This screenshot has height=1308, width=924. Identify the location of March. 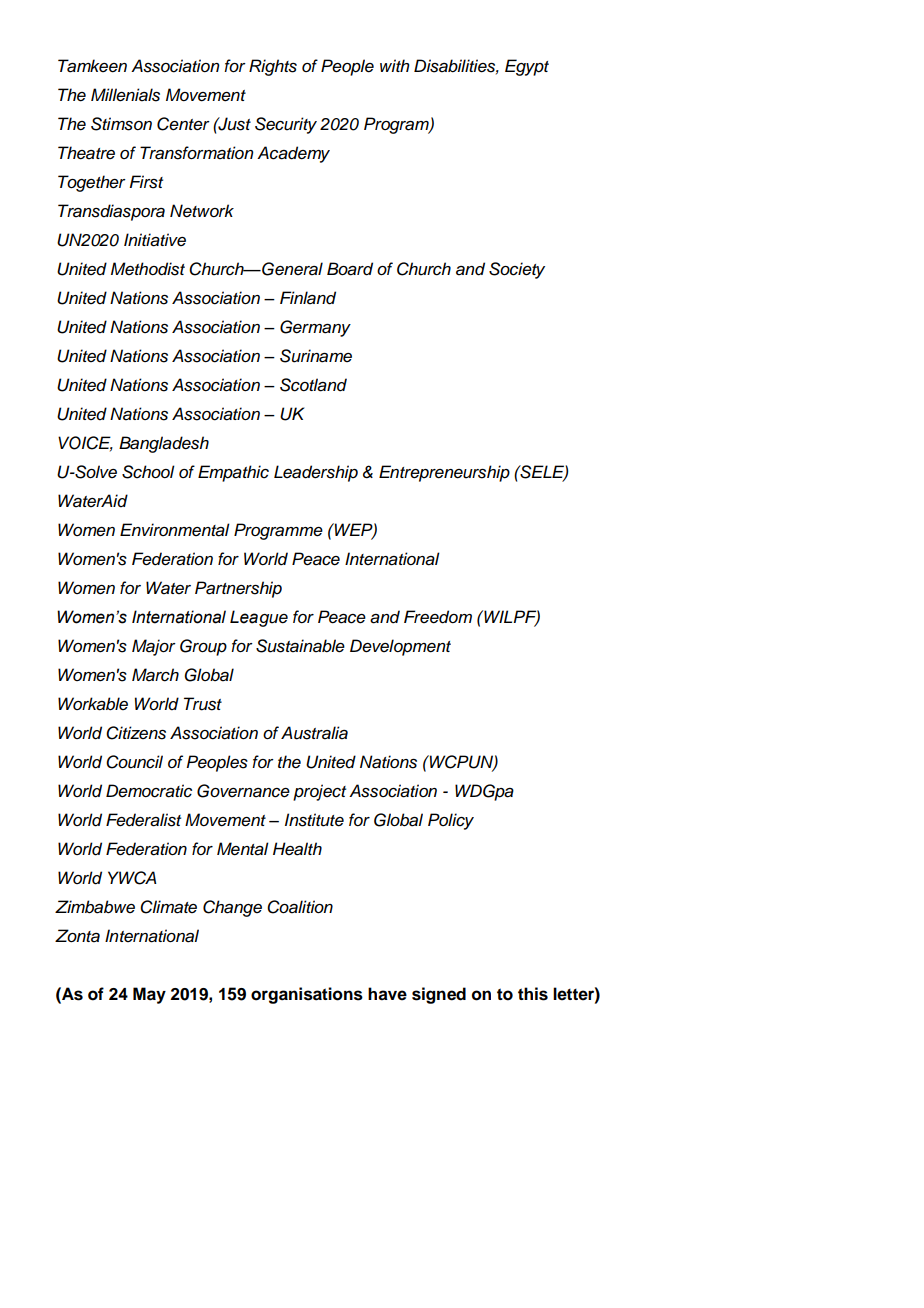
(155, 675).
